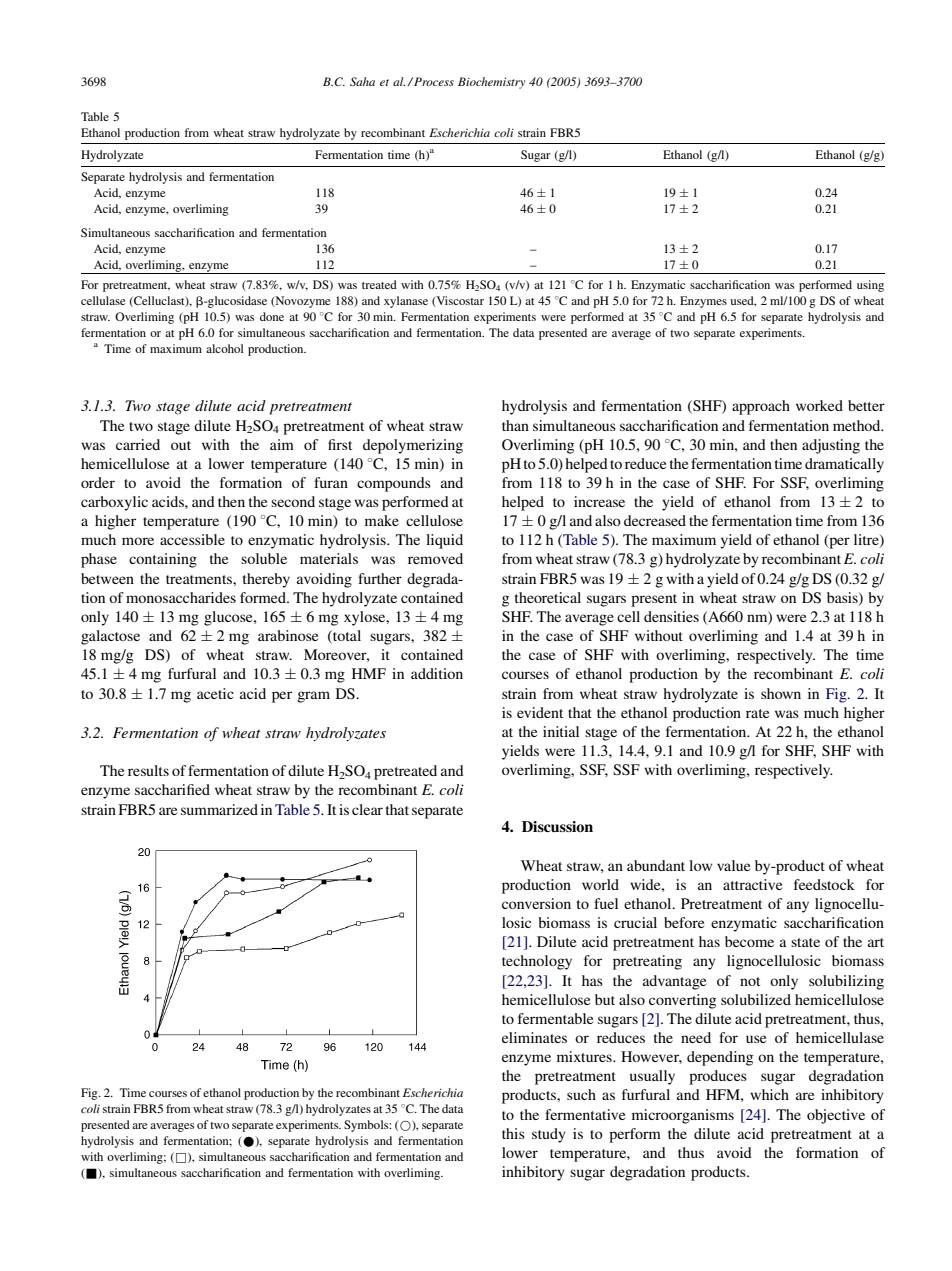 The height and width of the screenshot is (1271, 952). Describe the element at coordinates (549, 1135) in the screenshot. I see `study` at that location.
